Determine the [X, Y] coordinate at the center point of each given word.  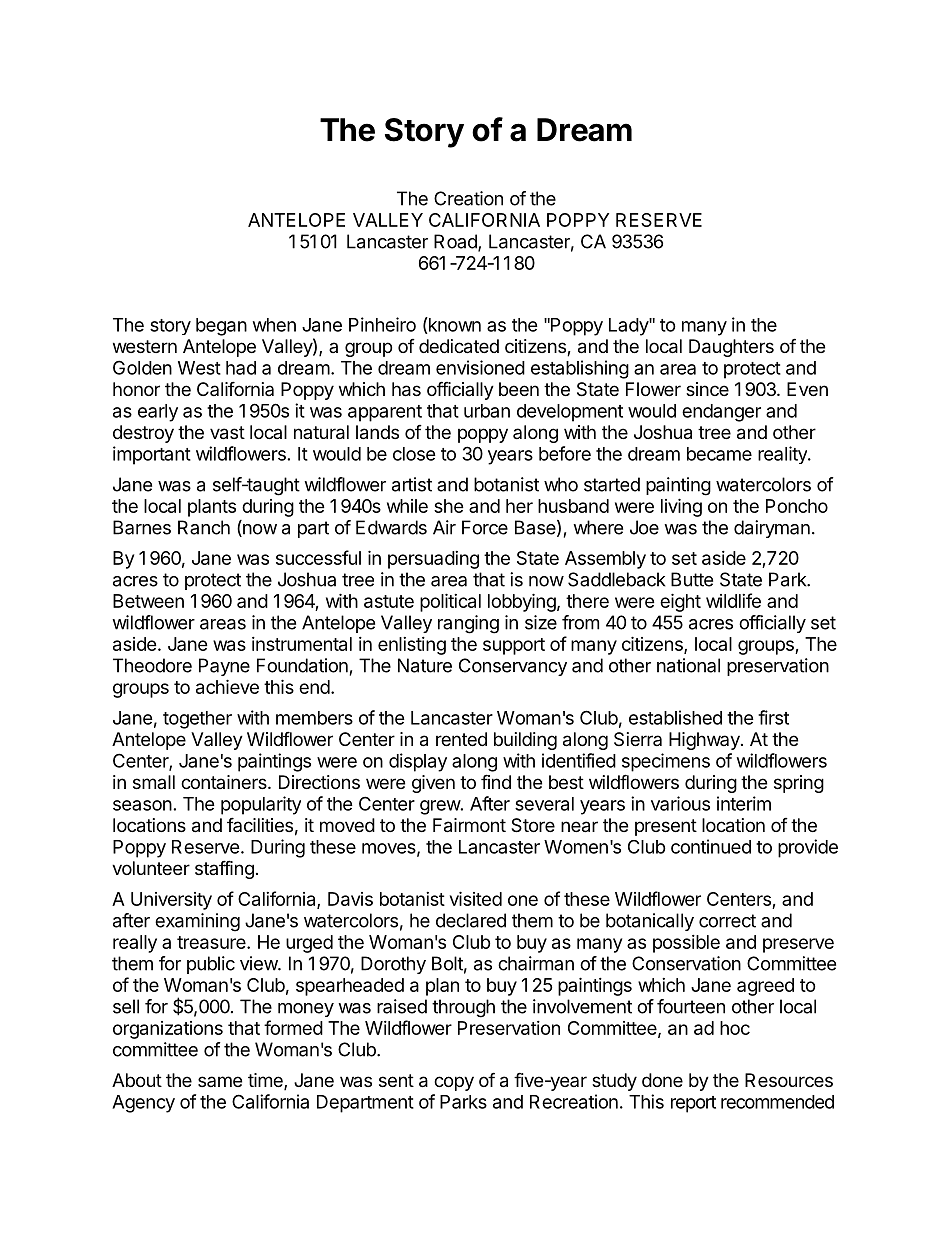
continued [711, 846]
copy [454, 1083]
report [693, 1104]
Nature [425, 665]
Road [456, 242]
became [719, 454]
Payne [224, 667]
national [688, 665]
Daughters [731, 348]
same [220, 1081]
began [221, 327]
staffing [224, 869]
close [414, 454]
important [152, 455]
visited [476, 898]
